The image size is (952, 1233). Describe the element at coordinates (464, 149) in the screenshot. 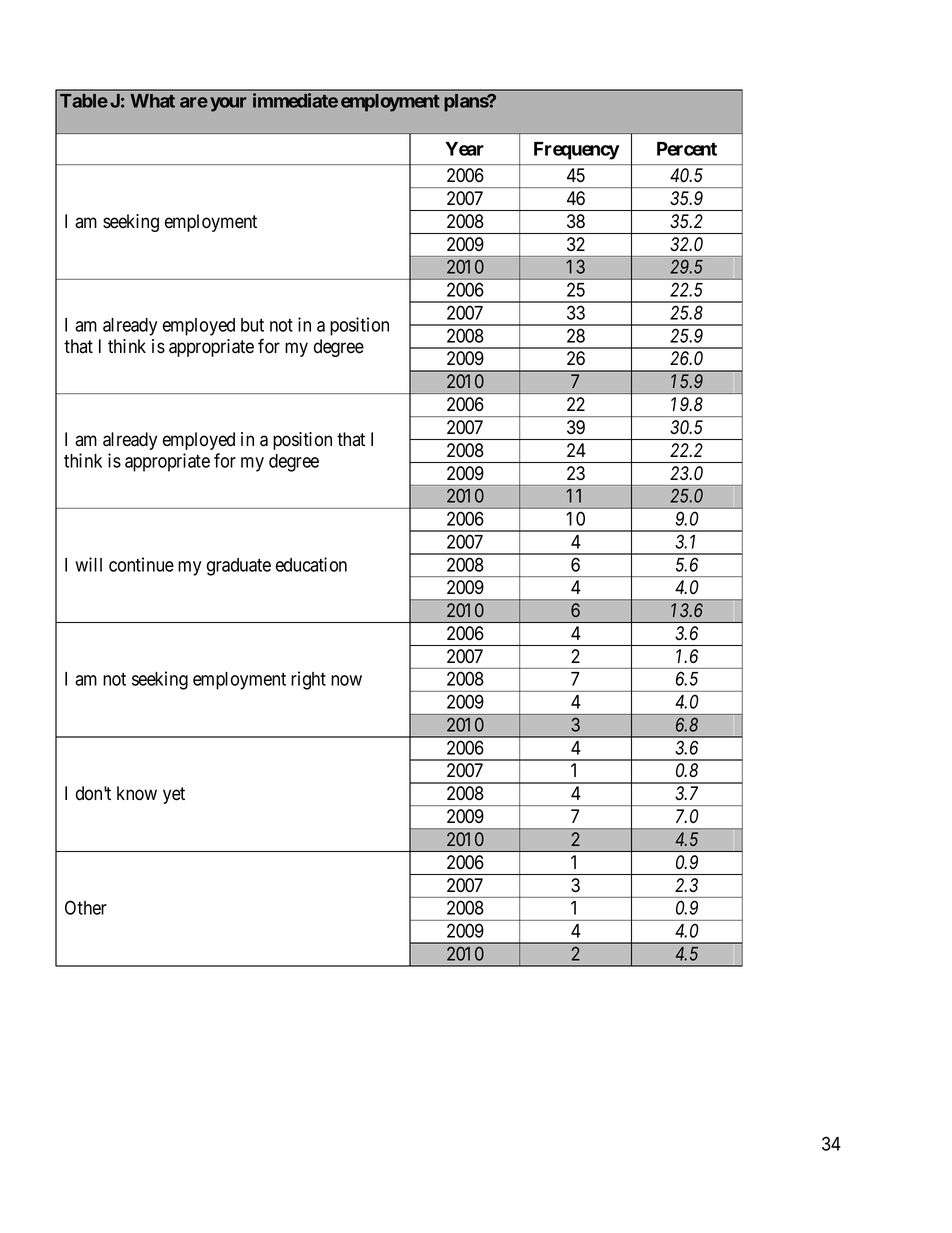

I see `Year` at that location.
